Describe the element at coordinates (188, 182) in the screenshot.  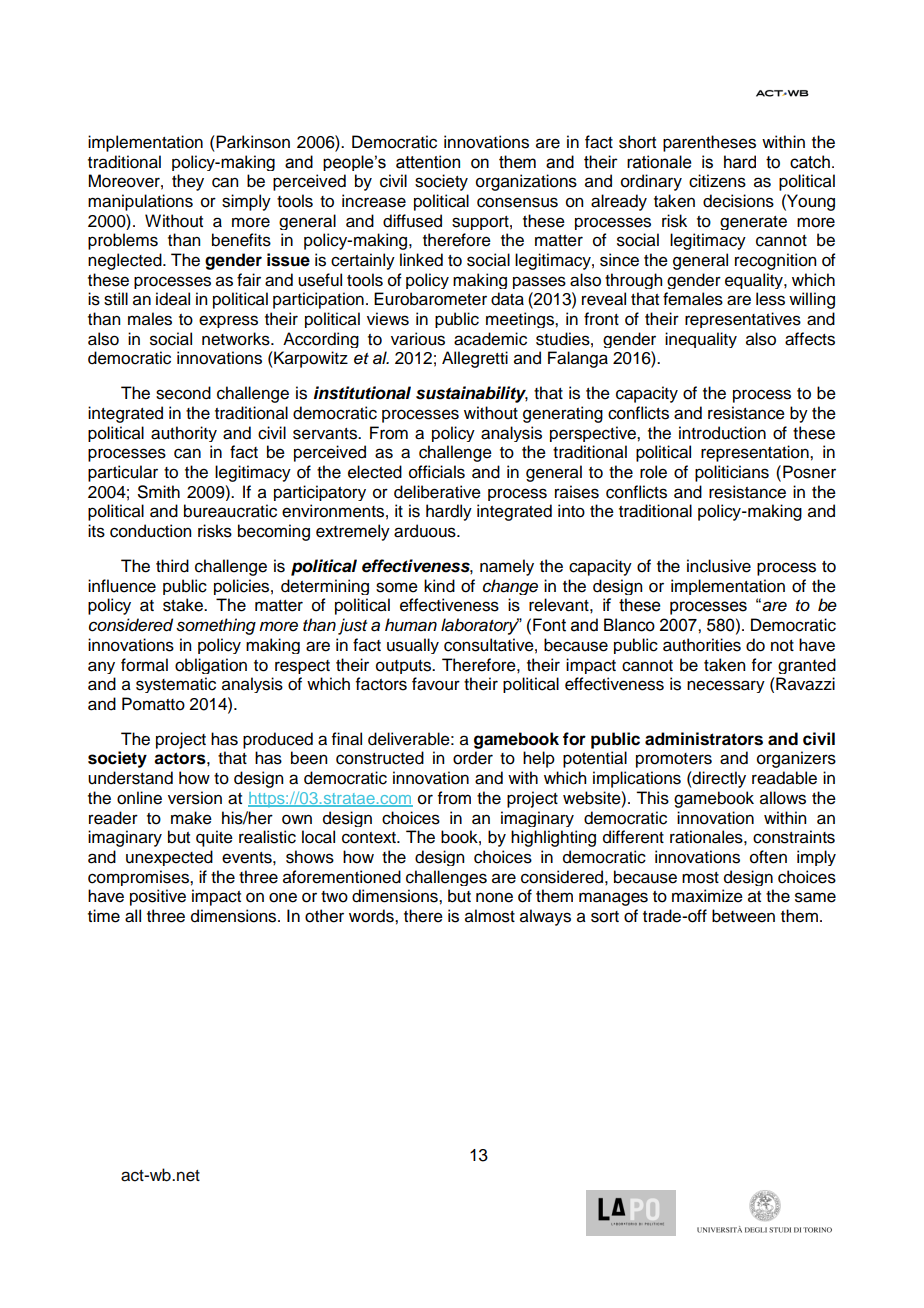
I see `they` at that location.
